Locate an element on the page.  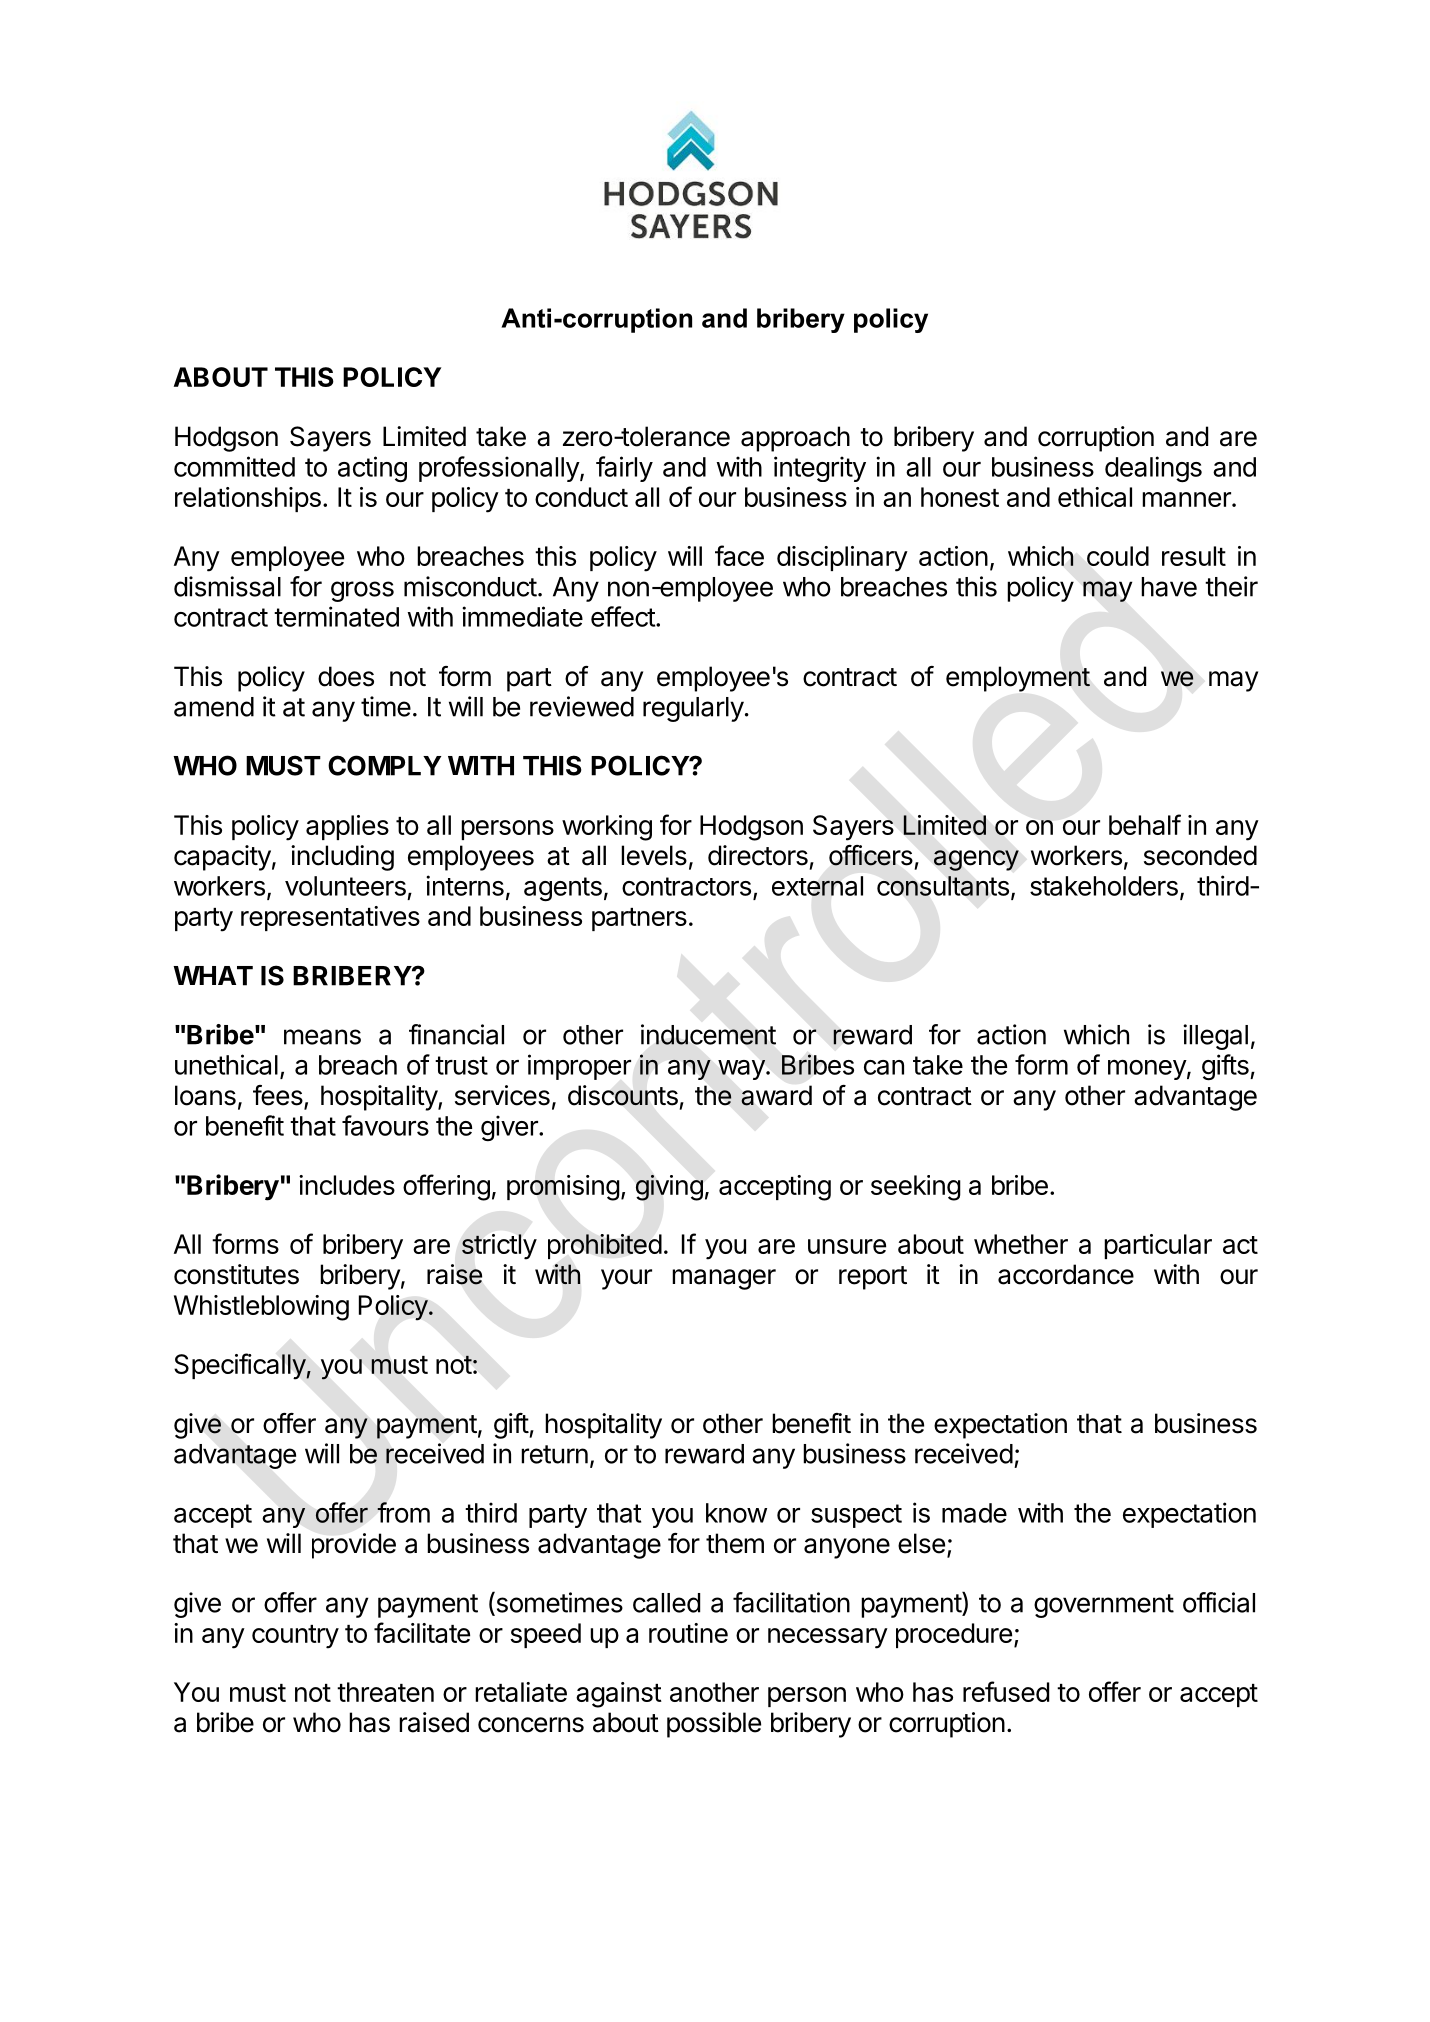
directors is located at coordinates (758, 855).
